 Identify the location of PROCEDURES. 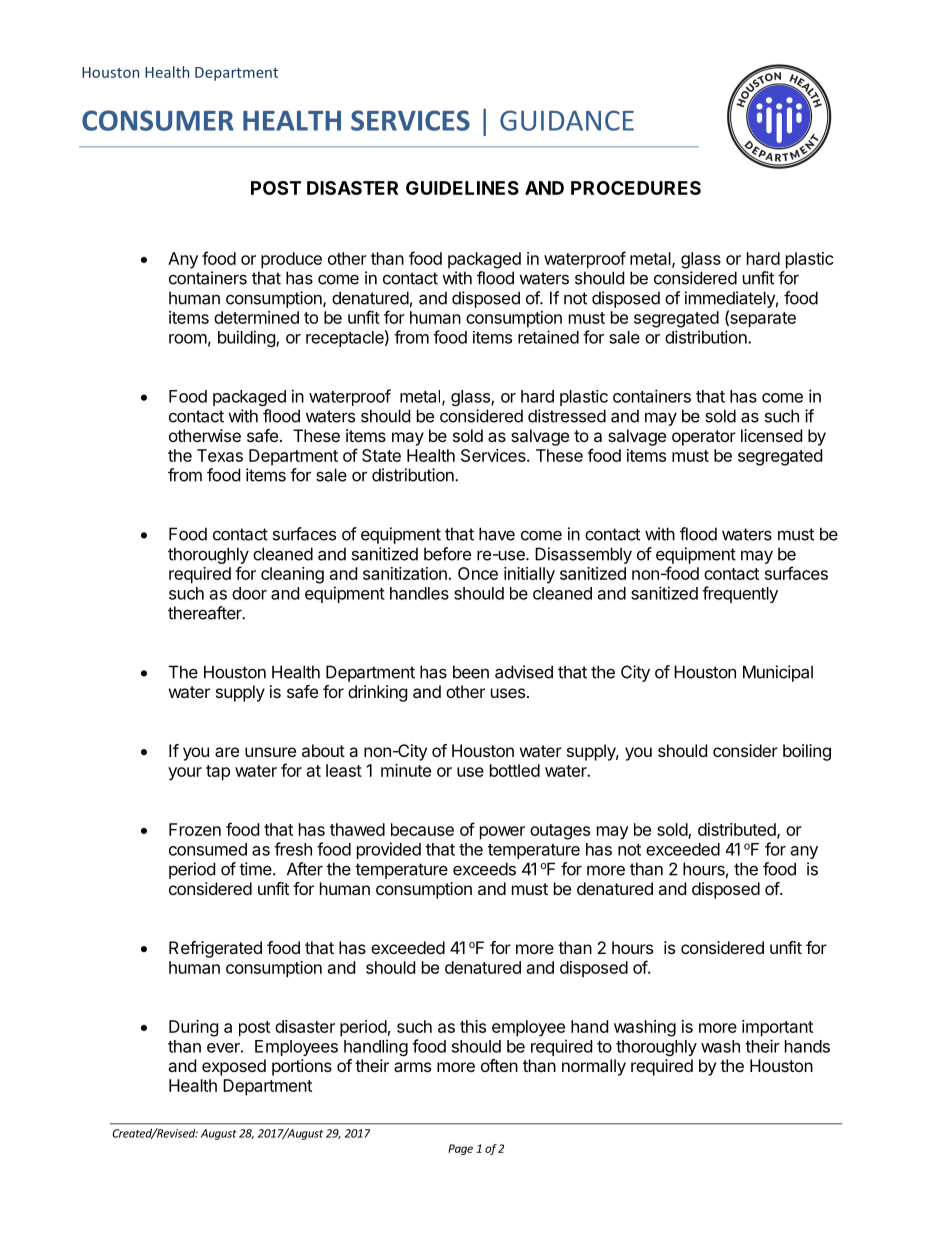
(636, 188).
